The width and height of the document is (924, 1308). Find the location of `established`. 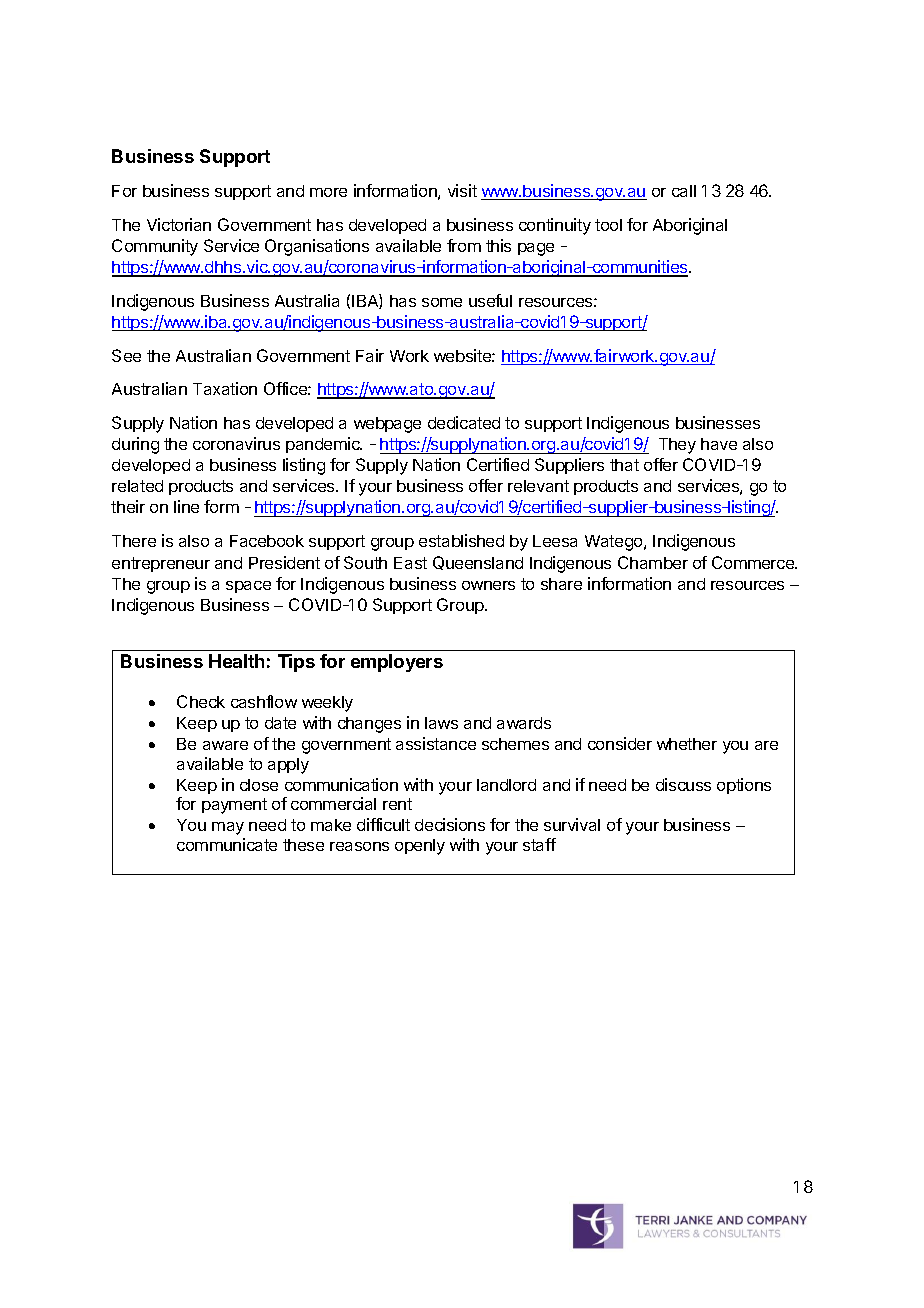

established is located at coordinates (461, 540).
